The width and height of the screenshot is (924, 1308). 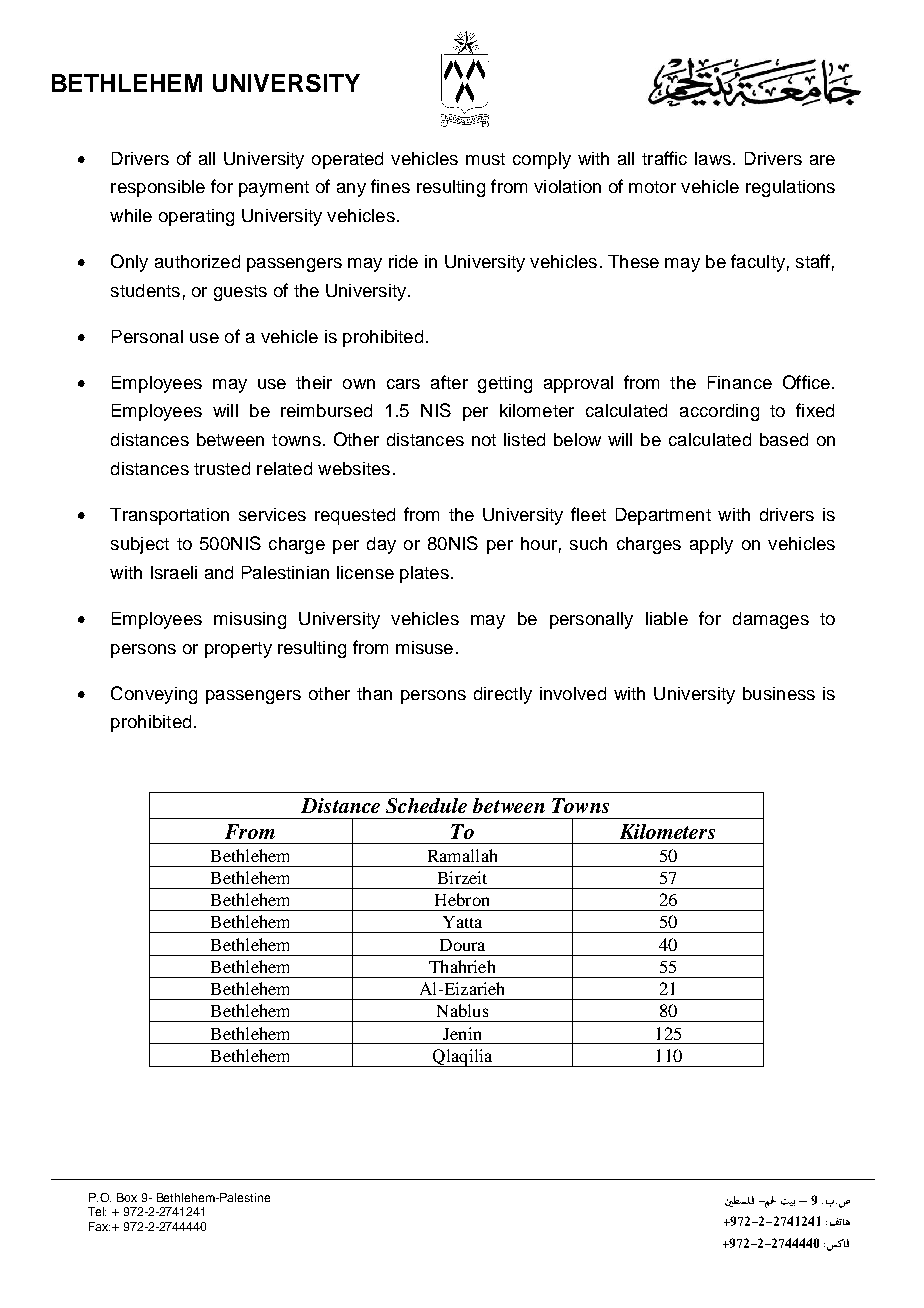 What do you see at coordinates (779, 693) in the screenshot?
I see `business` at bounding box center [779, 693].
